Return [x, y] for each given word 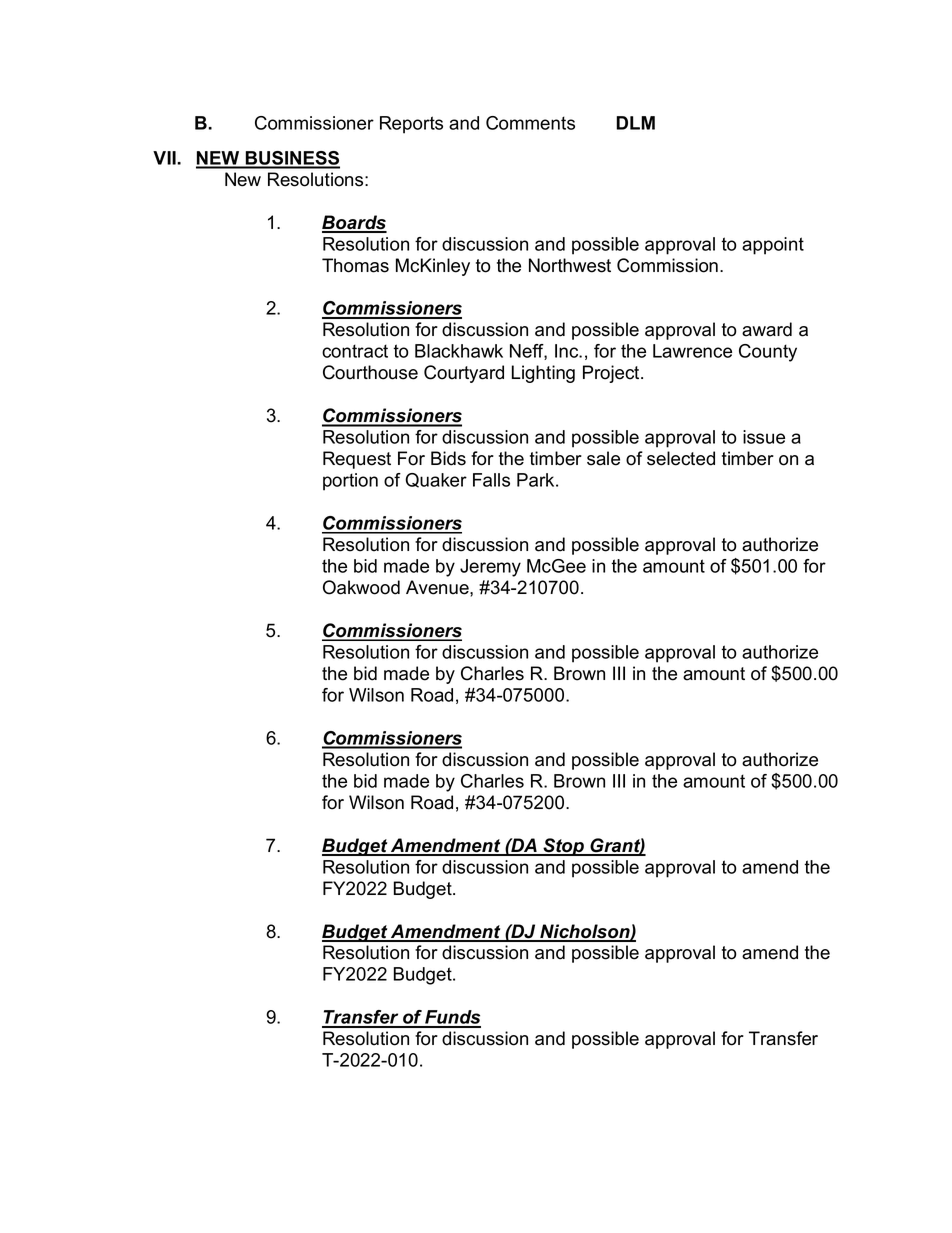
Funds [452, 1018]
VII [165, 158]
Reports [411, 125]
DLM [635, 123]
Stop [564, 847]
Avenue [438, 587]
